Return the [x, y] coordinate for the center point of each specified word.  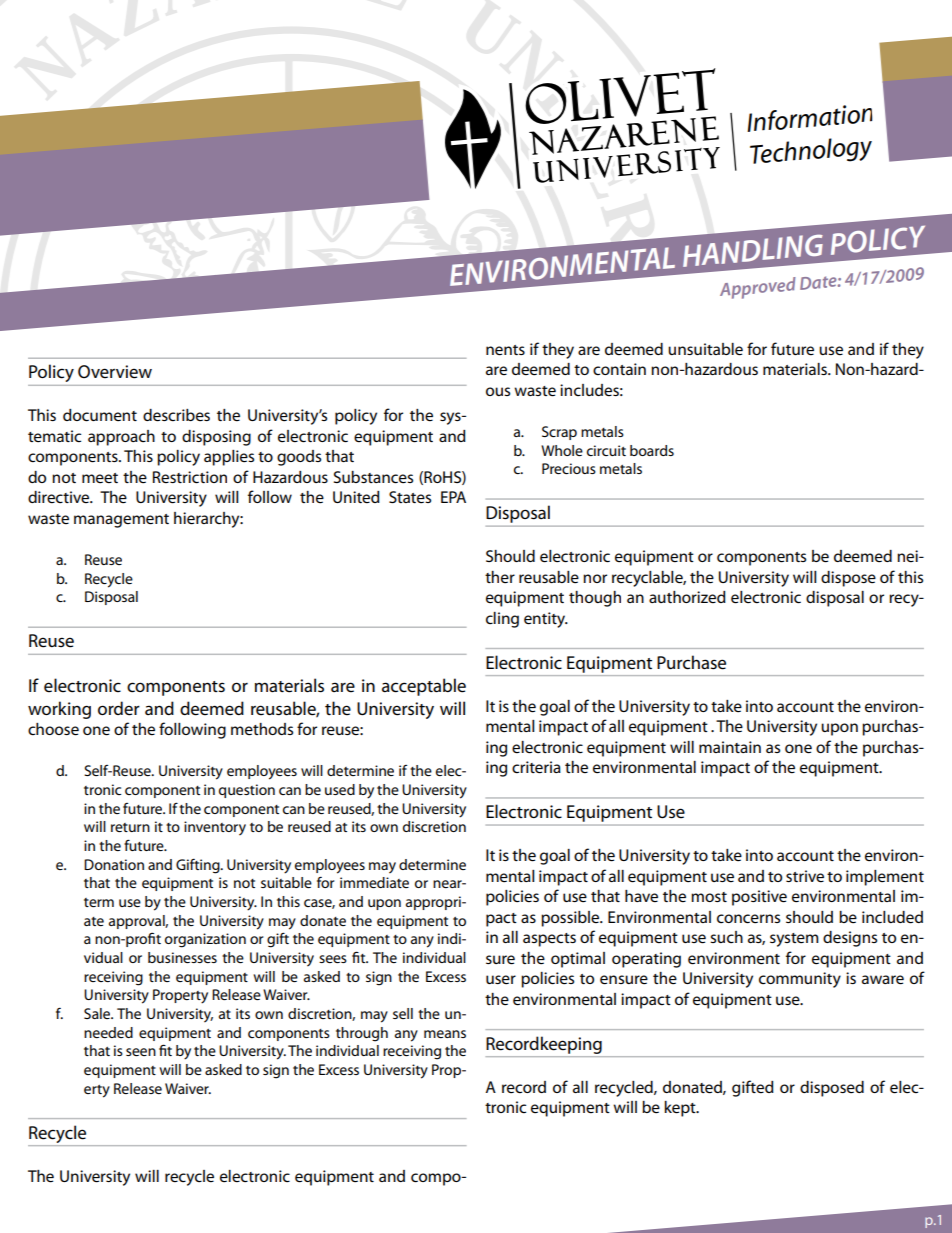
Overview [115, 372]
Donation [114, 864]
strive [805, 876]
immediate [374, 882]
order [119, 708]
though [595, 599]
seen [141, 1052]
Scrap [559, 433]
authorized [687, 597]
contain [619, 369]
